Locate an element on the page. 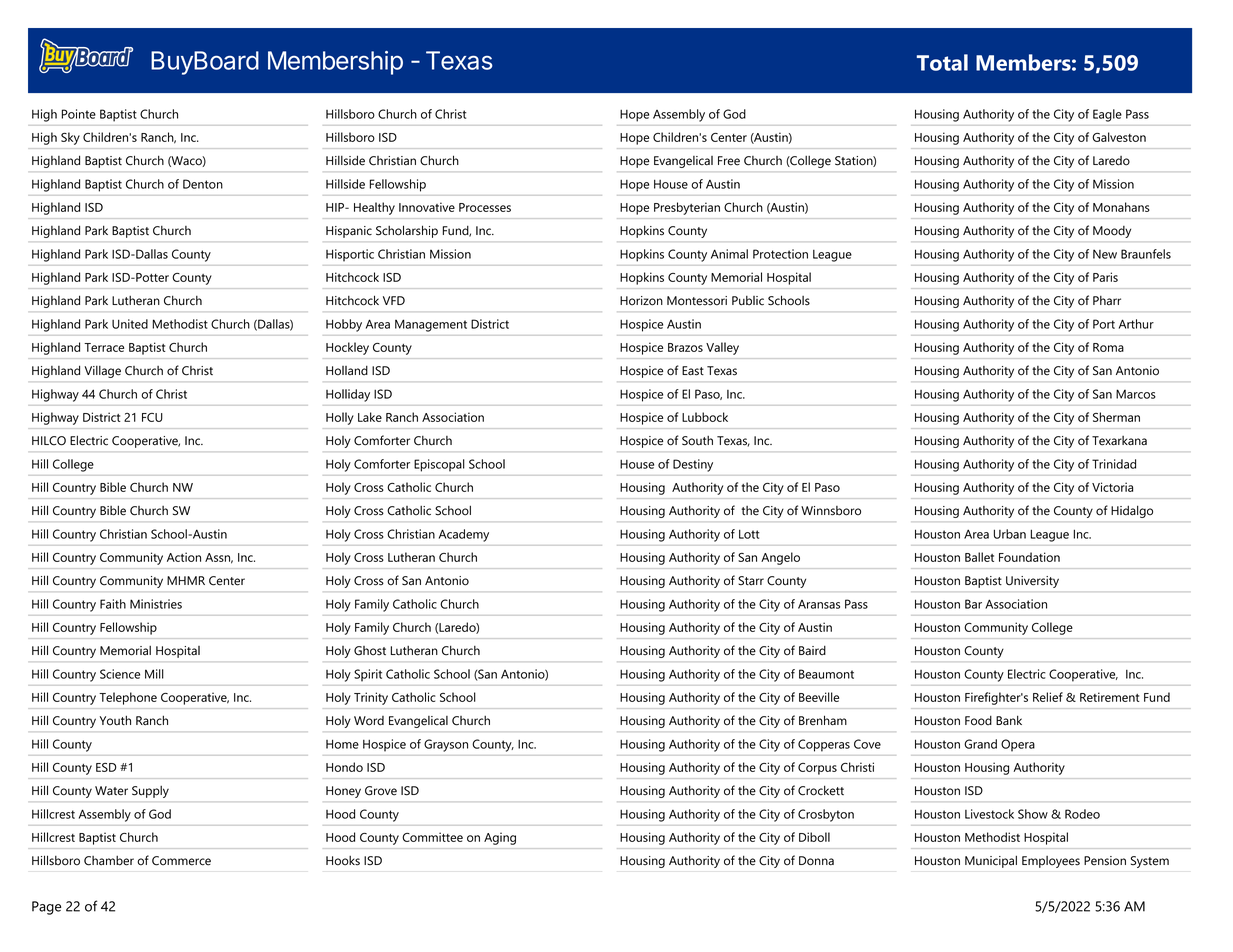 The width and height of the page is (1233, 952). Pointe is located at coordinates (78, 114).
